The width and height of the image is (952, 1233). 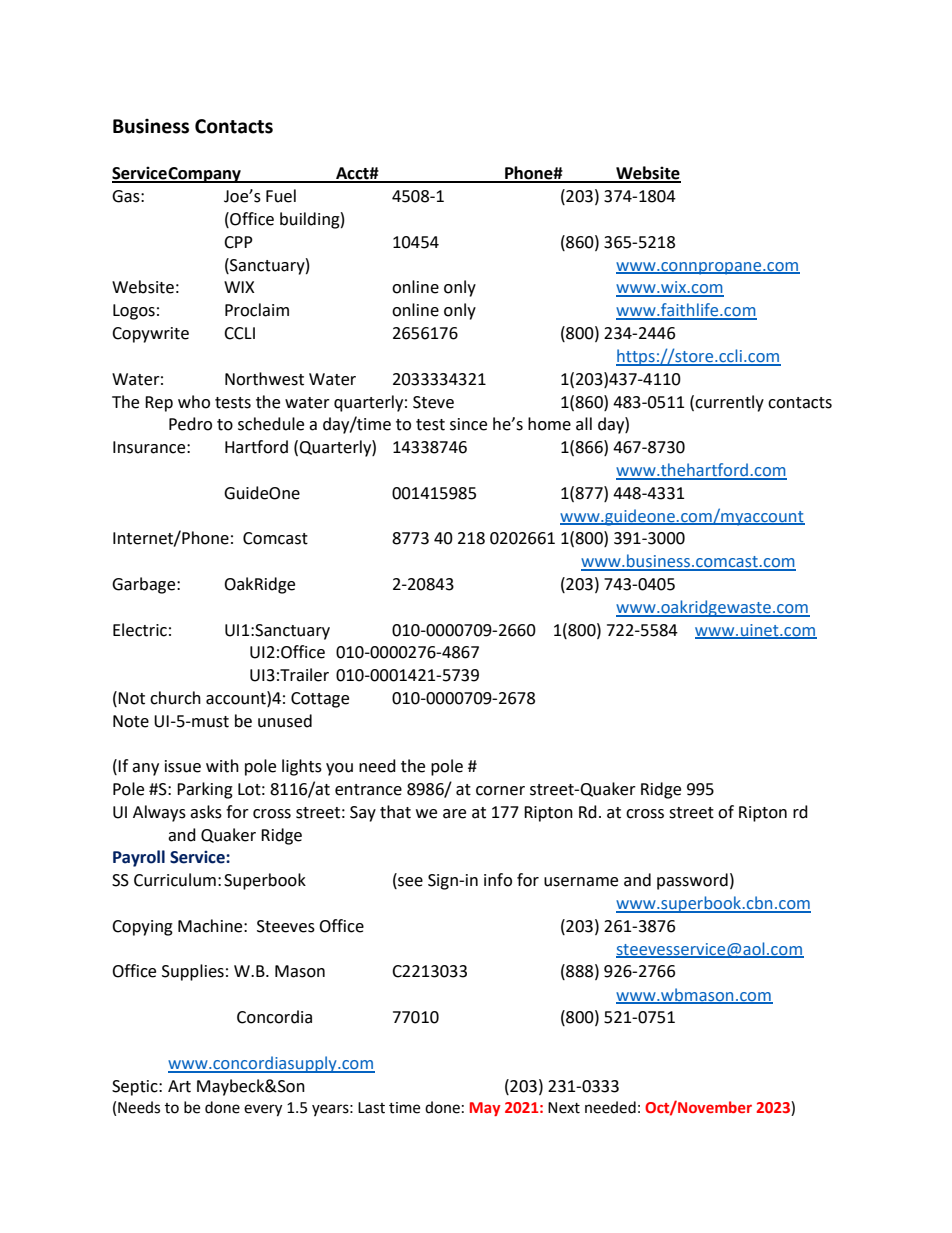 I want to click on Septic, so click(x=136, y=1088).
